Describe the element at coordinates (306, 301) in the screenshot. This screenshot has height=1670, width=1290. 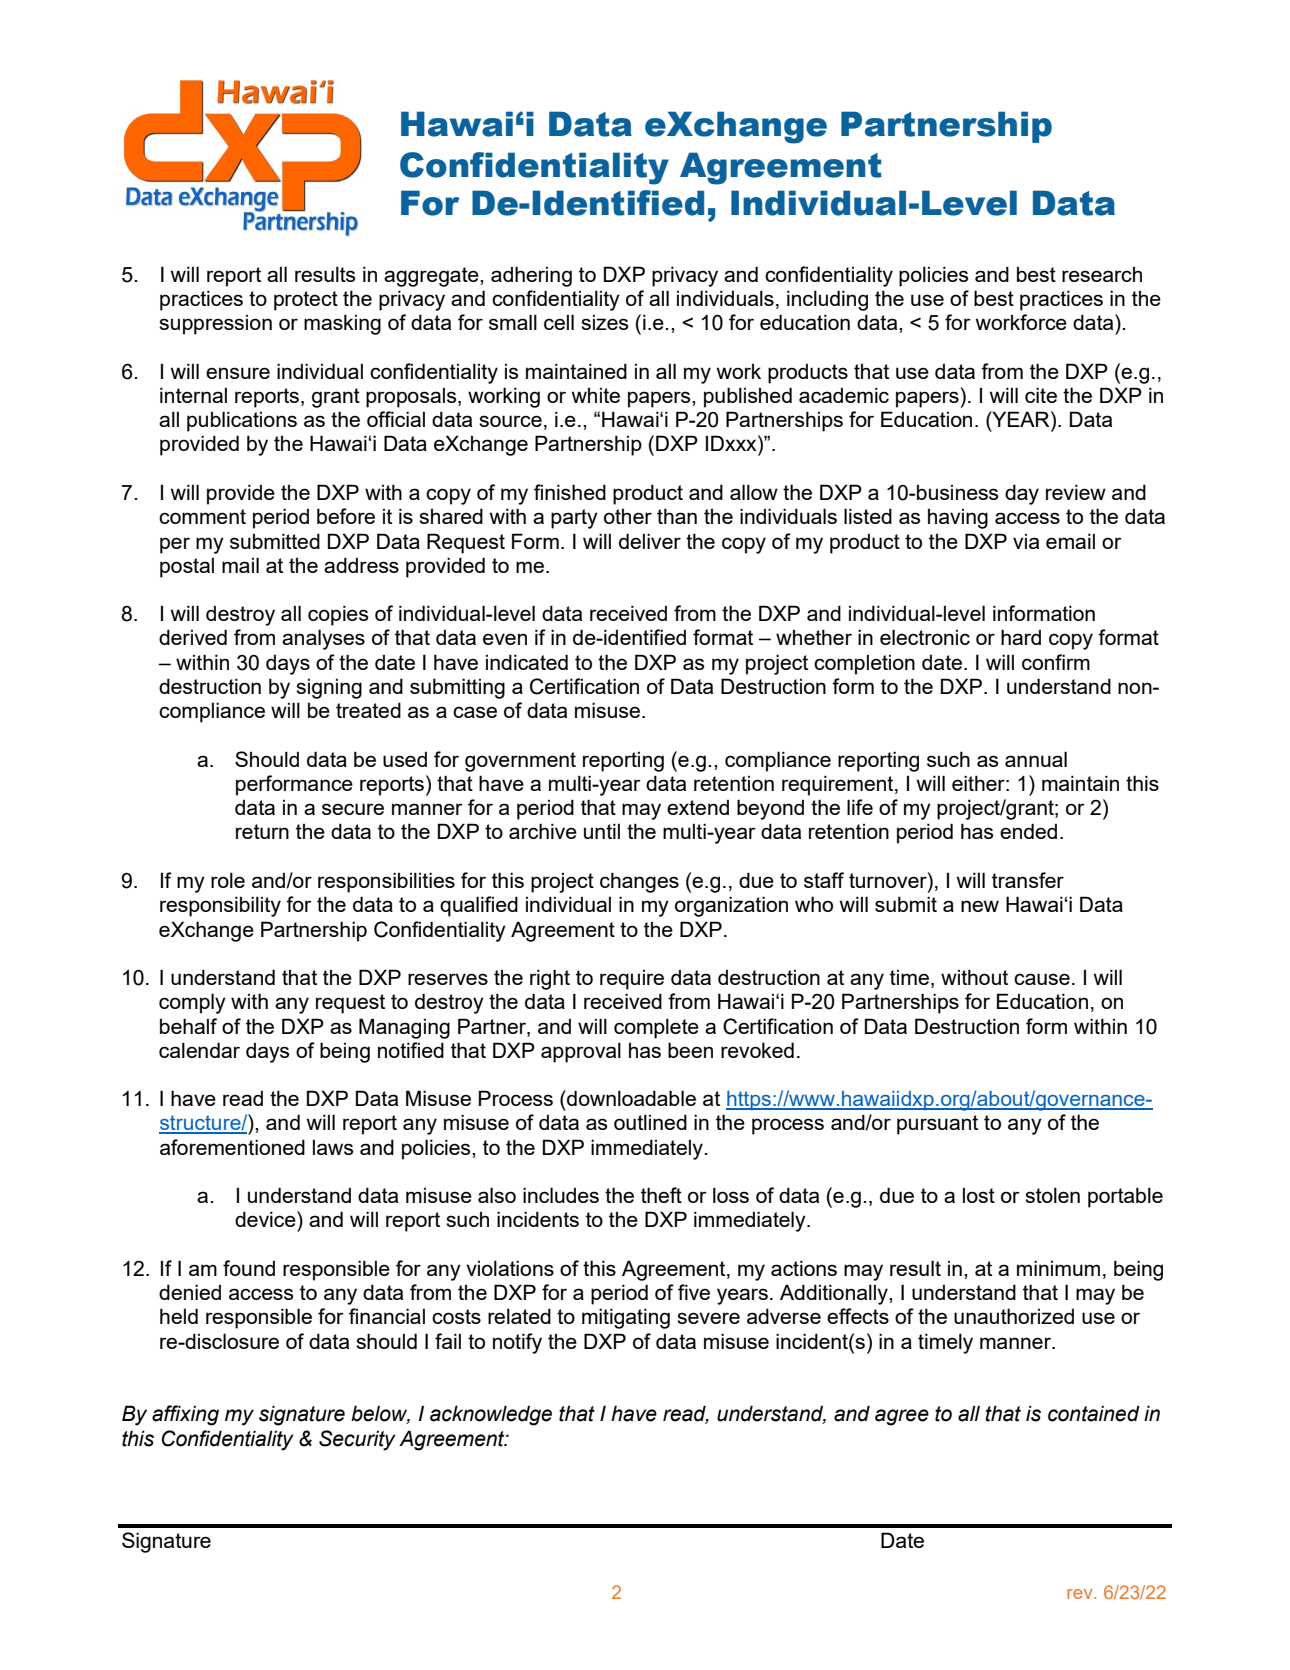
I see `protect` at that location.
